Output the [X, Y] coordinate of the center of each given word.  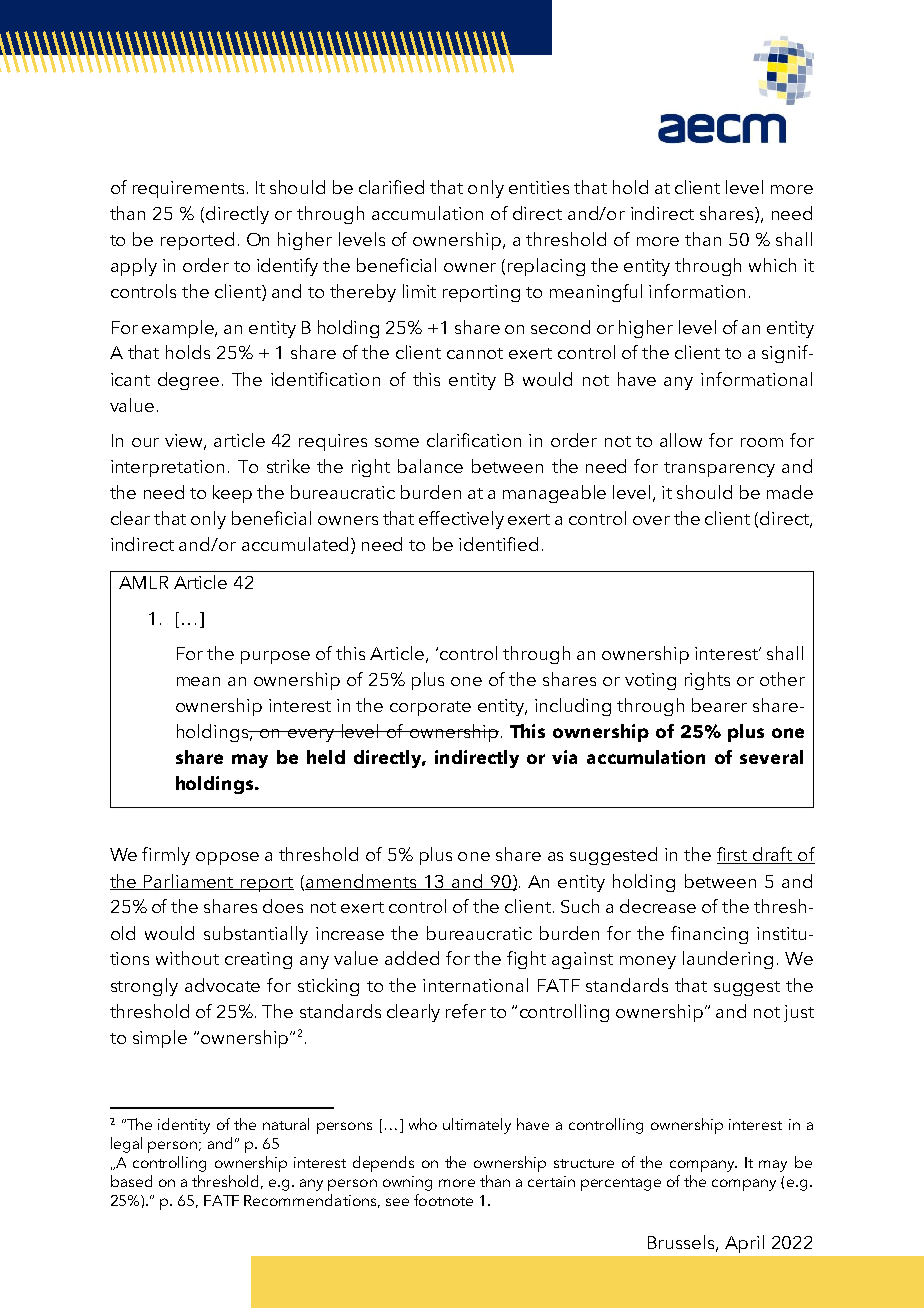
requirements [188, 189]
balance [430, 466]
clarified [391, 187]
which [772, 265]
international [475, 985]
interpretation [167, 468]
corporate [430, 708]
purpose [275, 657]
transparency [719, 469]
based [131, 1181]
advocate [222, 985]
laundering [728, 960]
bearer [719, 705]
